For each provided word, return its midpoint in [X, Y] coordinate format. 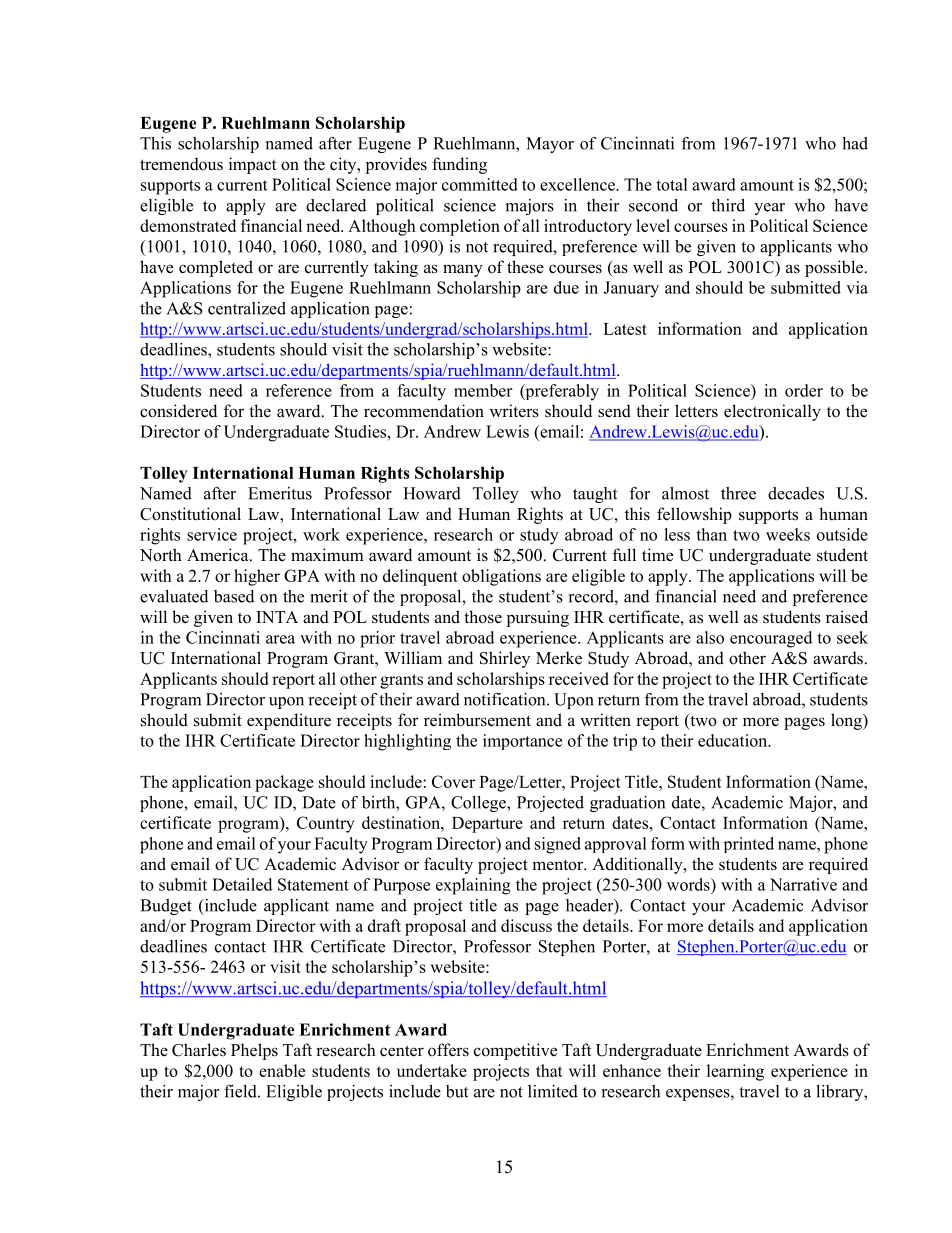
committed [480, 184]
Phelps [254, 1051]
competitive [515, 1051]
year [769, 209]
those [483, 617]
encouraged [771, 639]
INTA [277, 617]
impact [253, 165]
